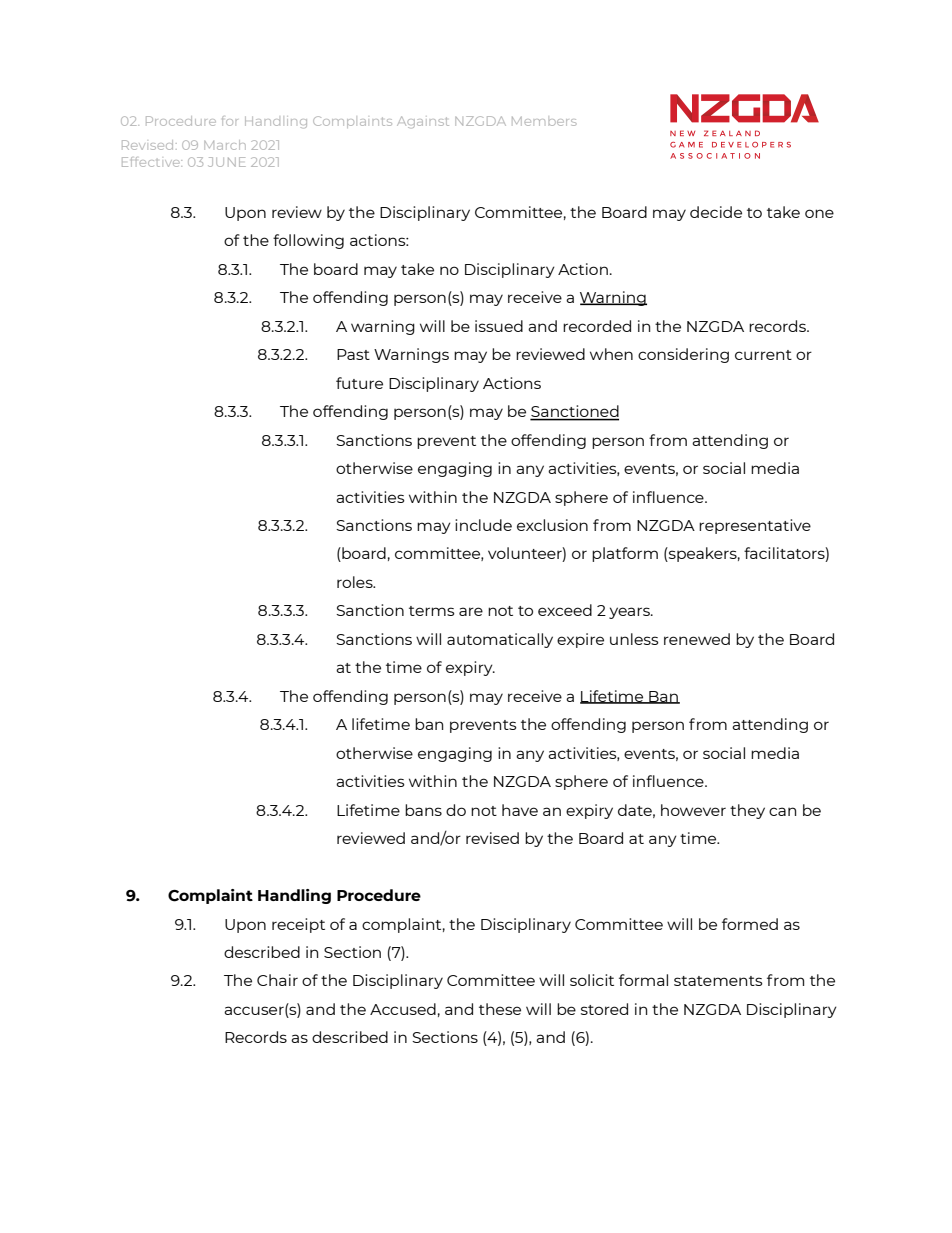 This image has height=1233, width=952. What do you see at coordinates (500, 640) in the image?
I see `automatically` at bounding box center [500, 640].
